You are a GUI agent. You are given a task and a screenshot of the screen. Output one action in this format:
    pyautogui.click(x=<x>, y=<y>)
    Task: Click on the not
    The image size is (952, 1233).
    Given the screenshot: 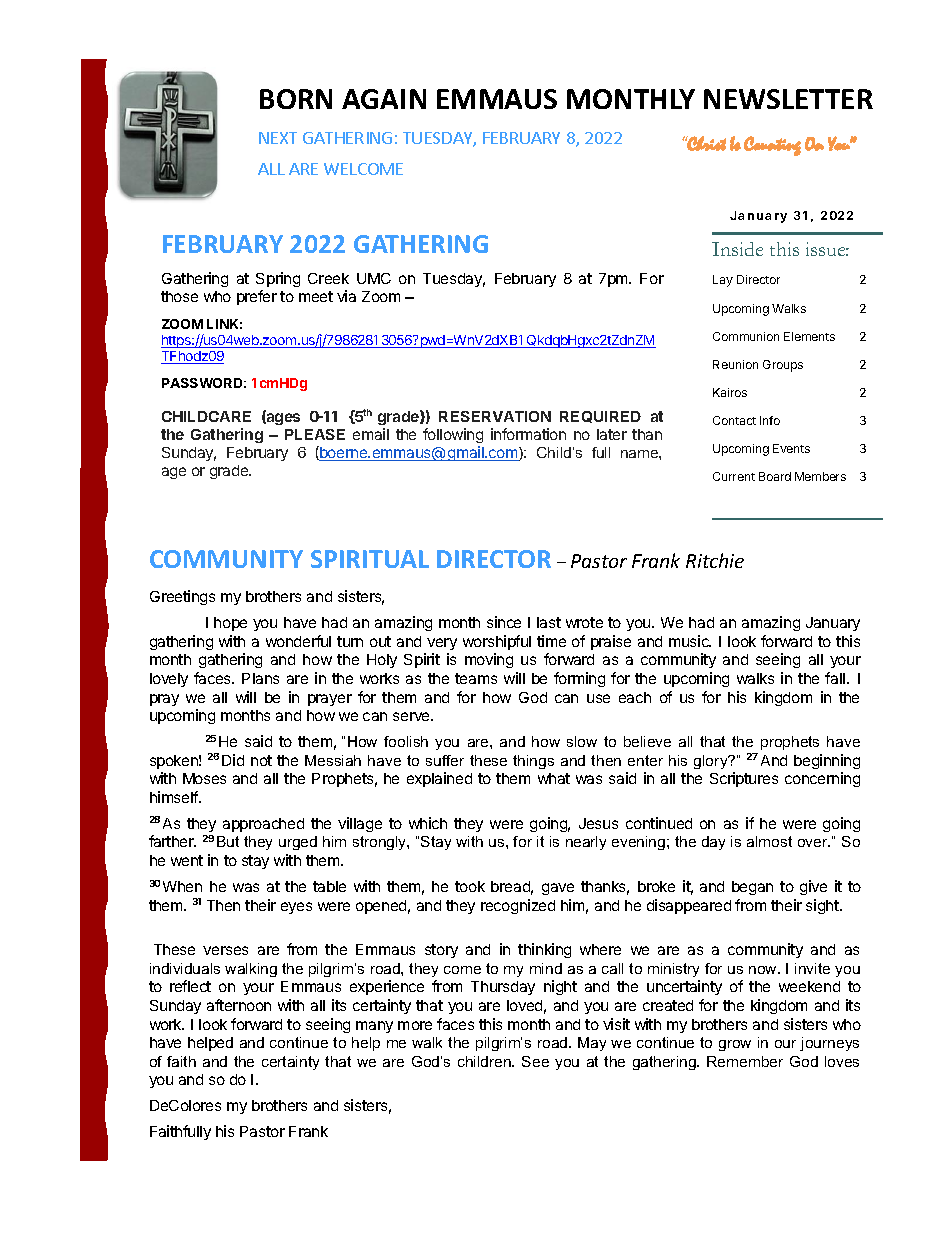 What is the action you would take?
    pyautogui.click(x=261, y=760)
